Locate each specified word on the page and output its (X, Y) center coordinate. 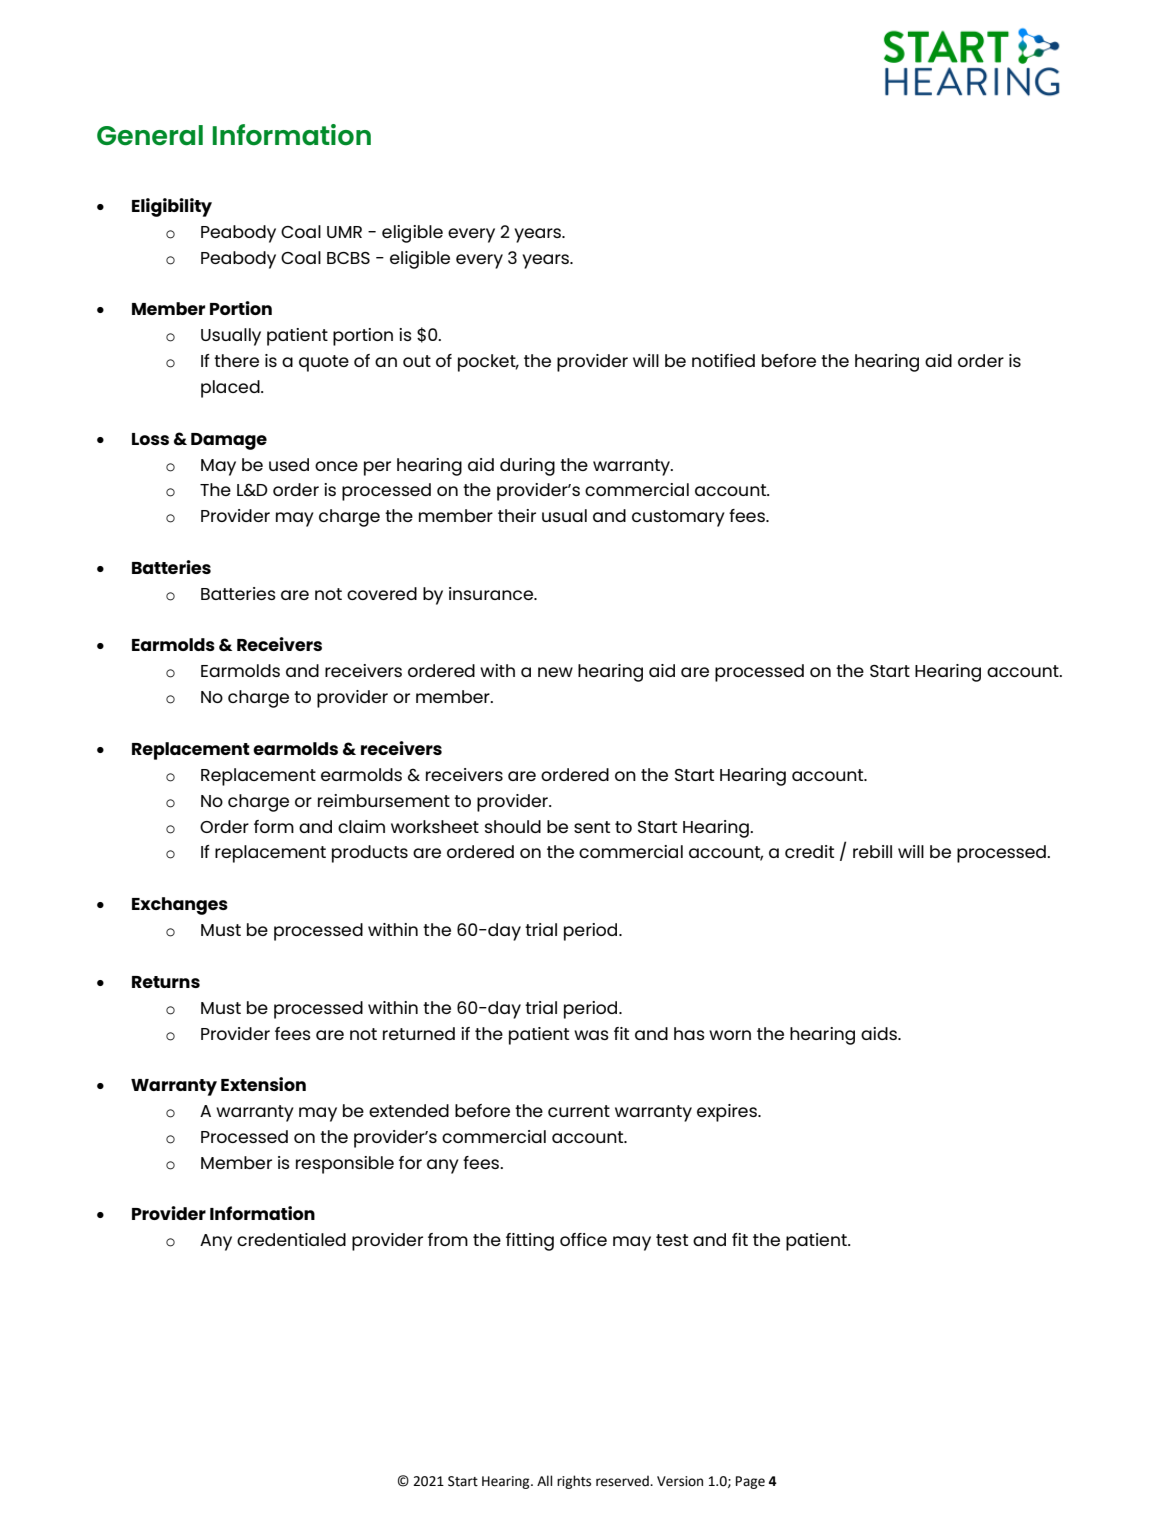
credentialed (291, 1239)
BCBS (348, 258)
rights (574, 1482)
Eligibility (172, 207)
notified (723, 360)
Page (750, 1482)
